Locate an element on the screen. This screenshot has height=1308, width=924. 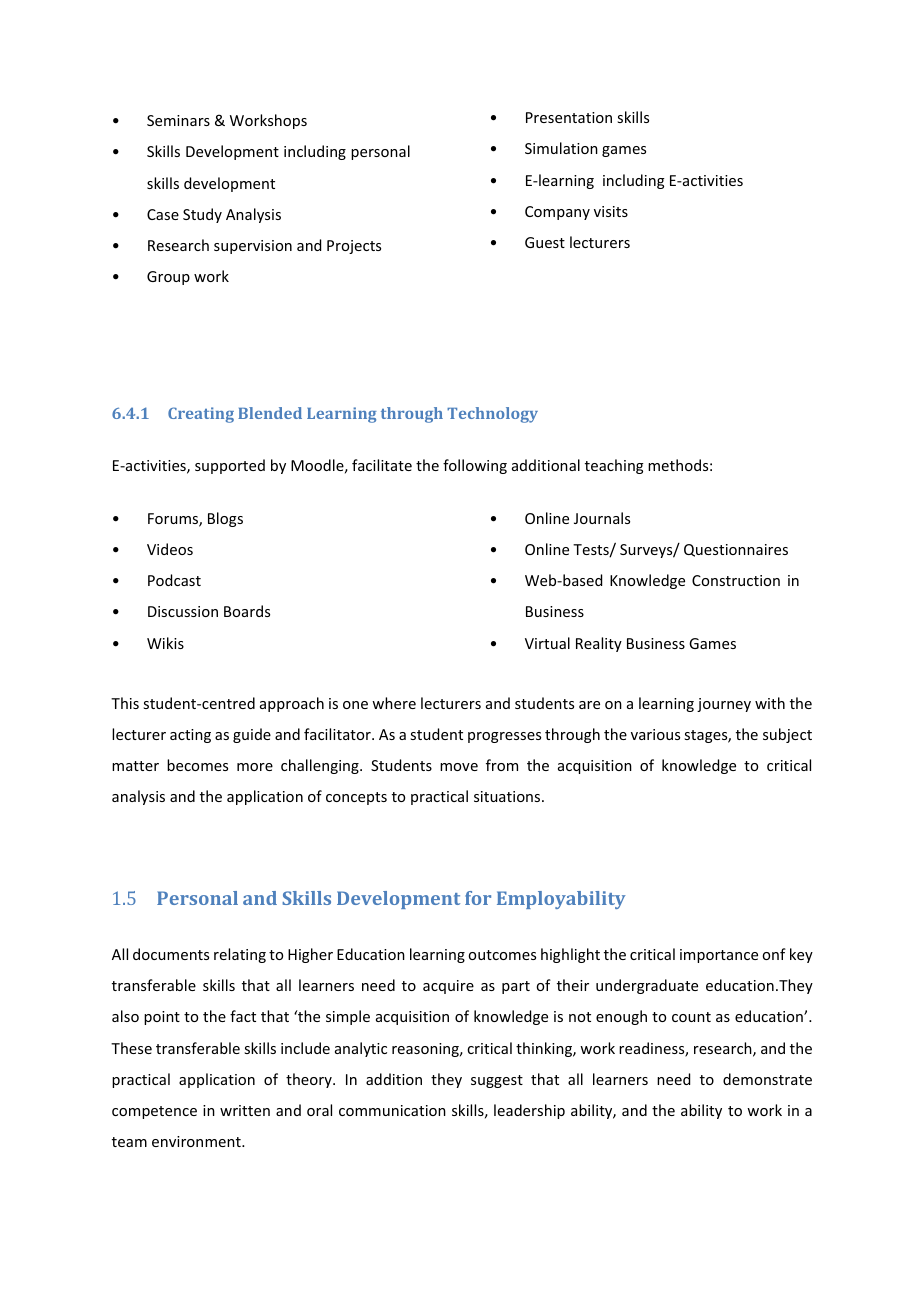
various is located at coordinates (655, 734).
